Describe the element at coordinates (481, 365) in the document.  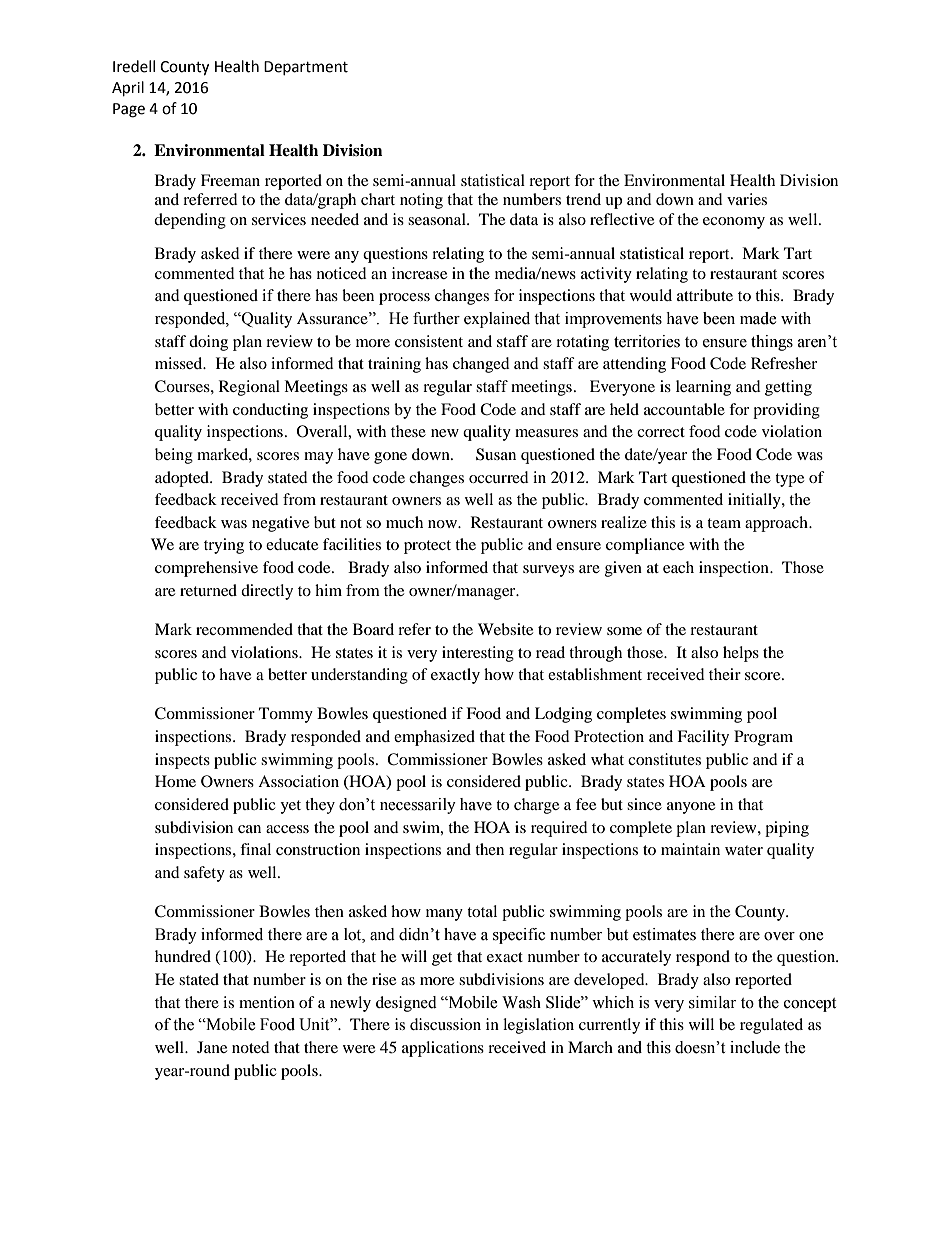
I see `changed` at that location.
